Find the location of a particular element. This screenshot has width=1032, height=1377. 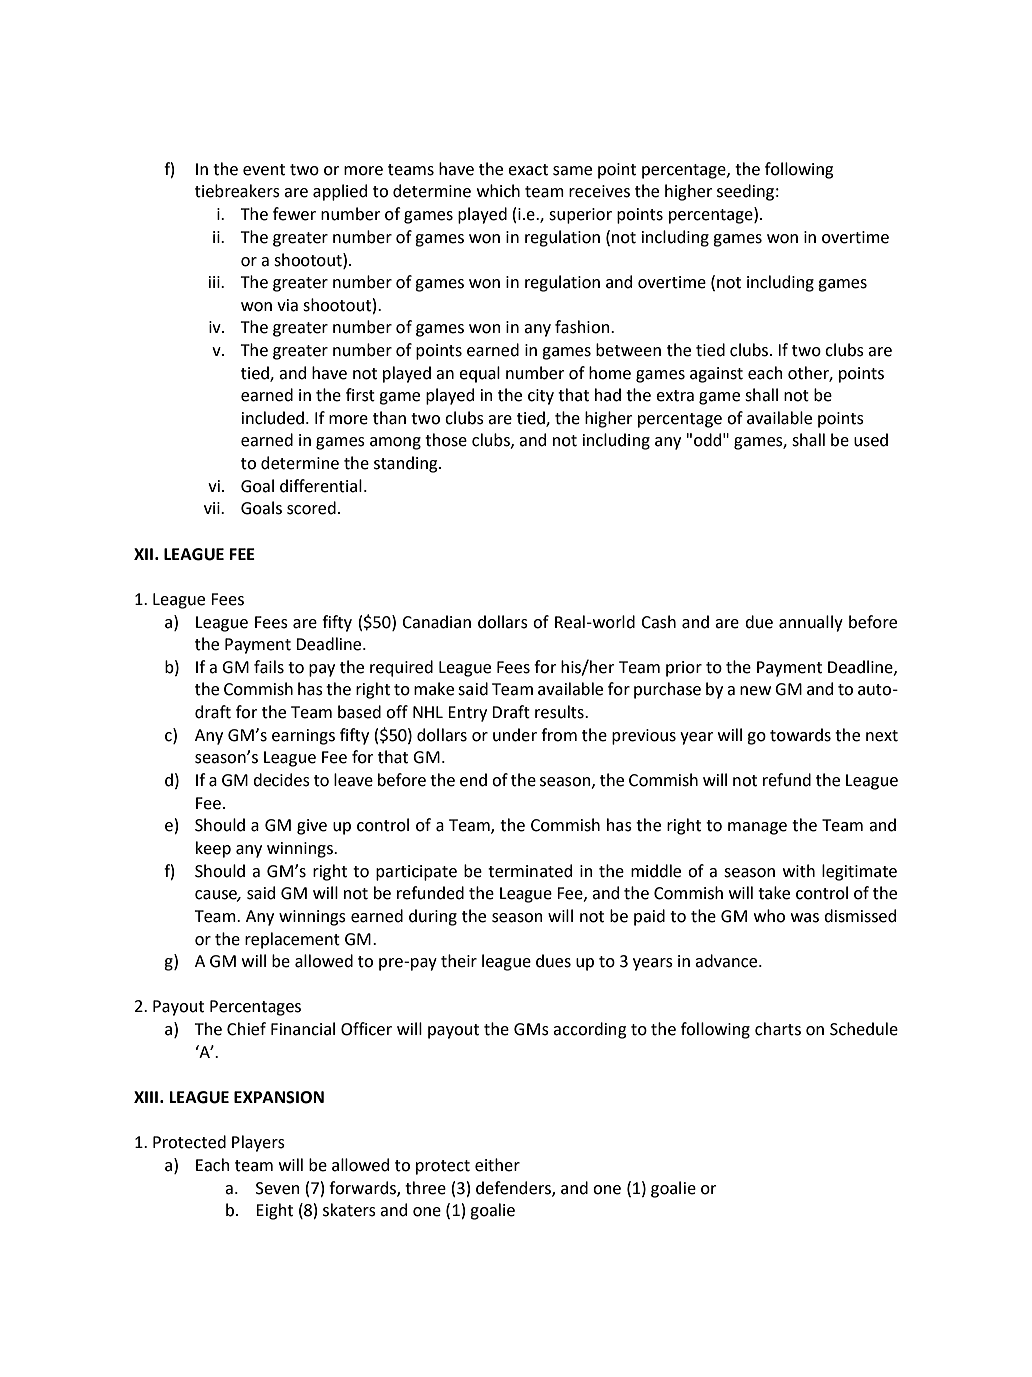

new is located at coordinates (755, 691).
